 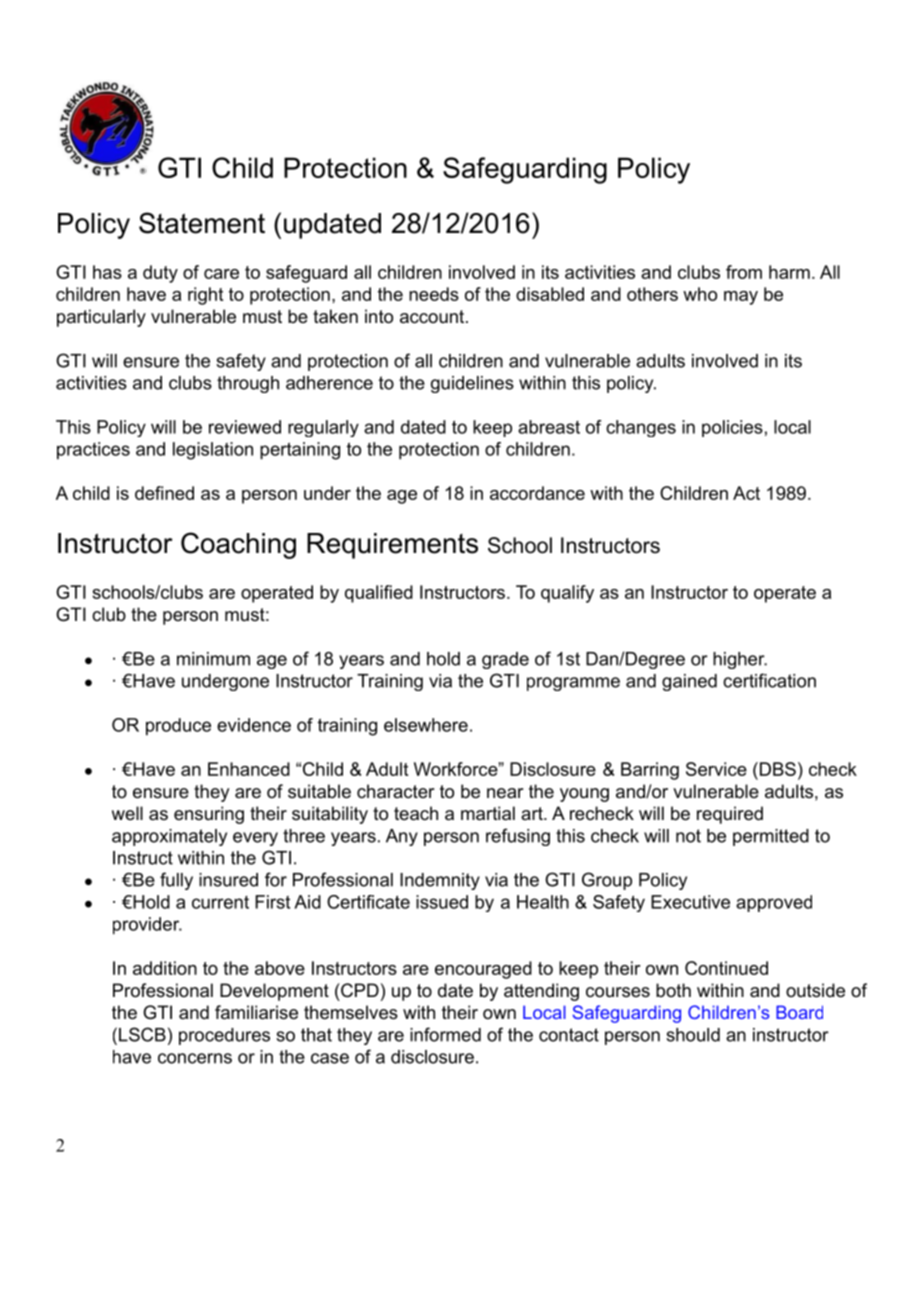 What do you see at coordinates (426, 725) in the image?
I see `elsewhere` at bounding box center [426, 725].
